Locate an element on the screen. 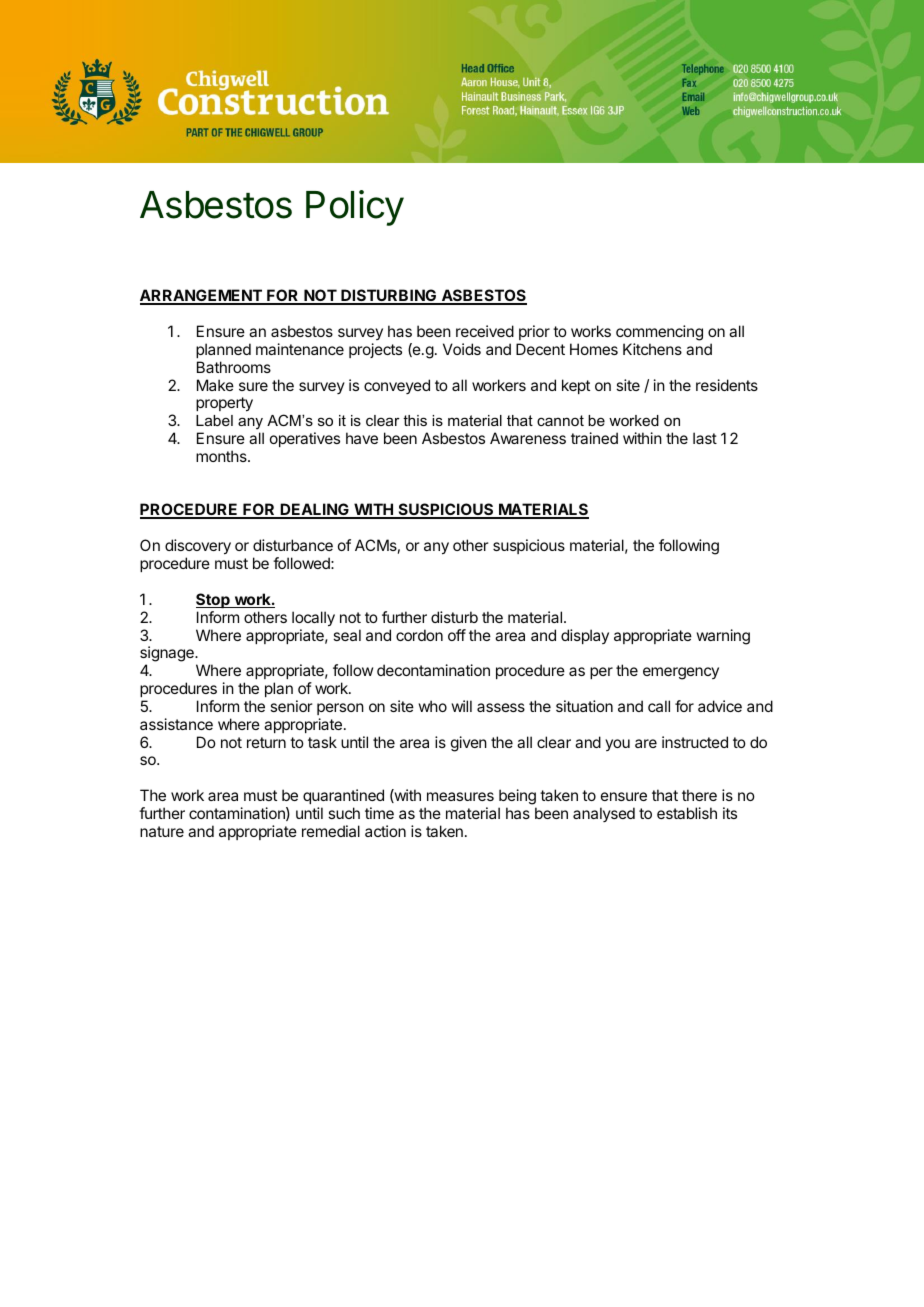  off is located at coordinates (457, 635).
